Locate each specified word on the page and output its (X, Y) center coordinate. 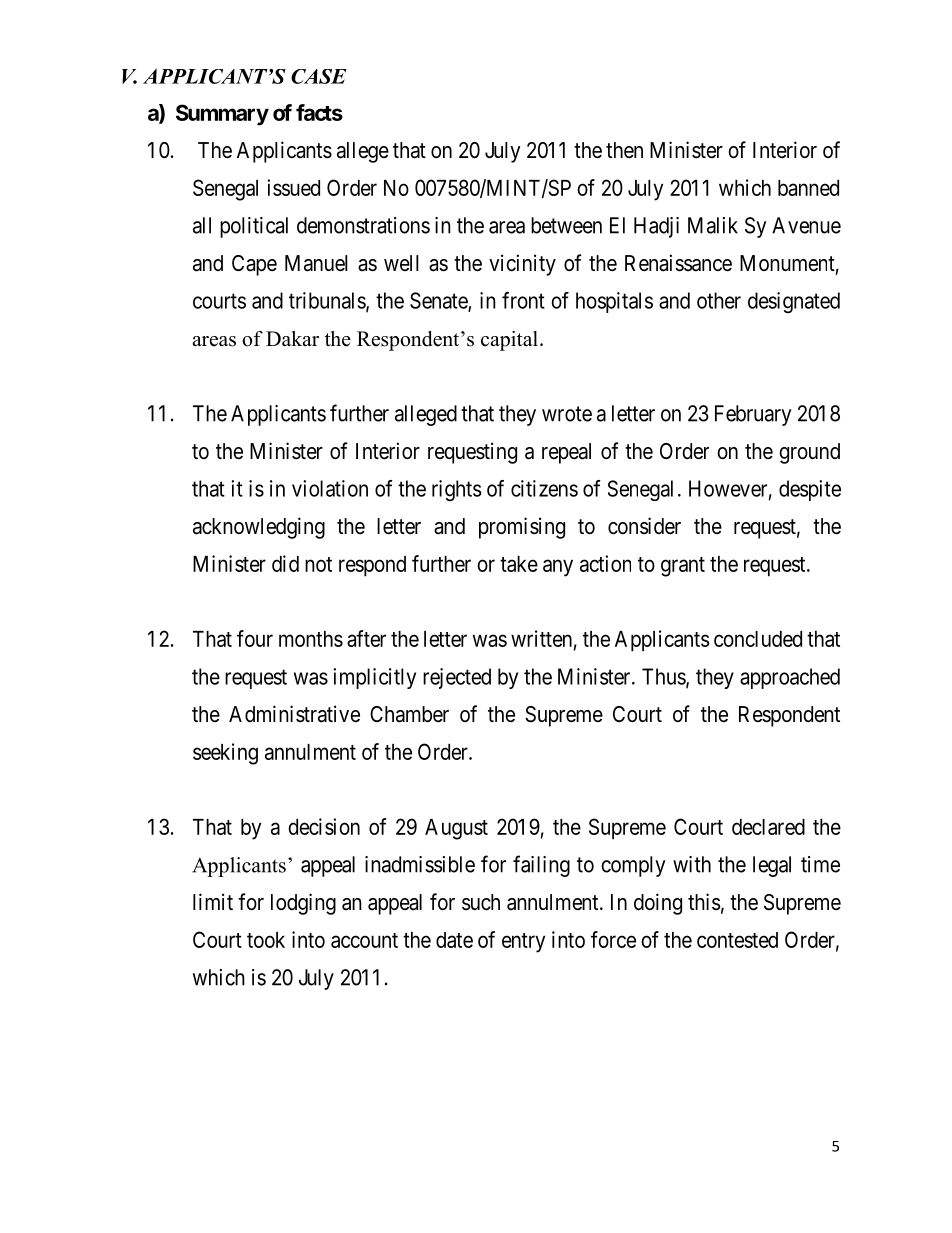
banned (808, 188)
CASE (319, 76)
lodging (303, 904)
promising (522, 528)
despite (810, 490)
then (624, 150)
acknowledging (259, 528)
